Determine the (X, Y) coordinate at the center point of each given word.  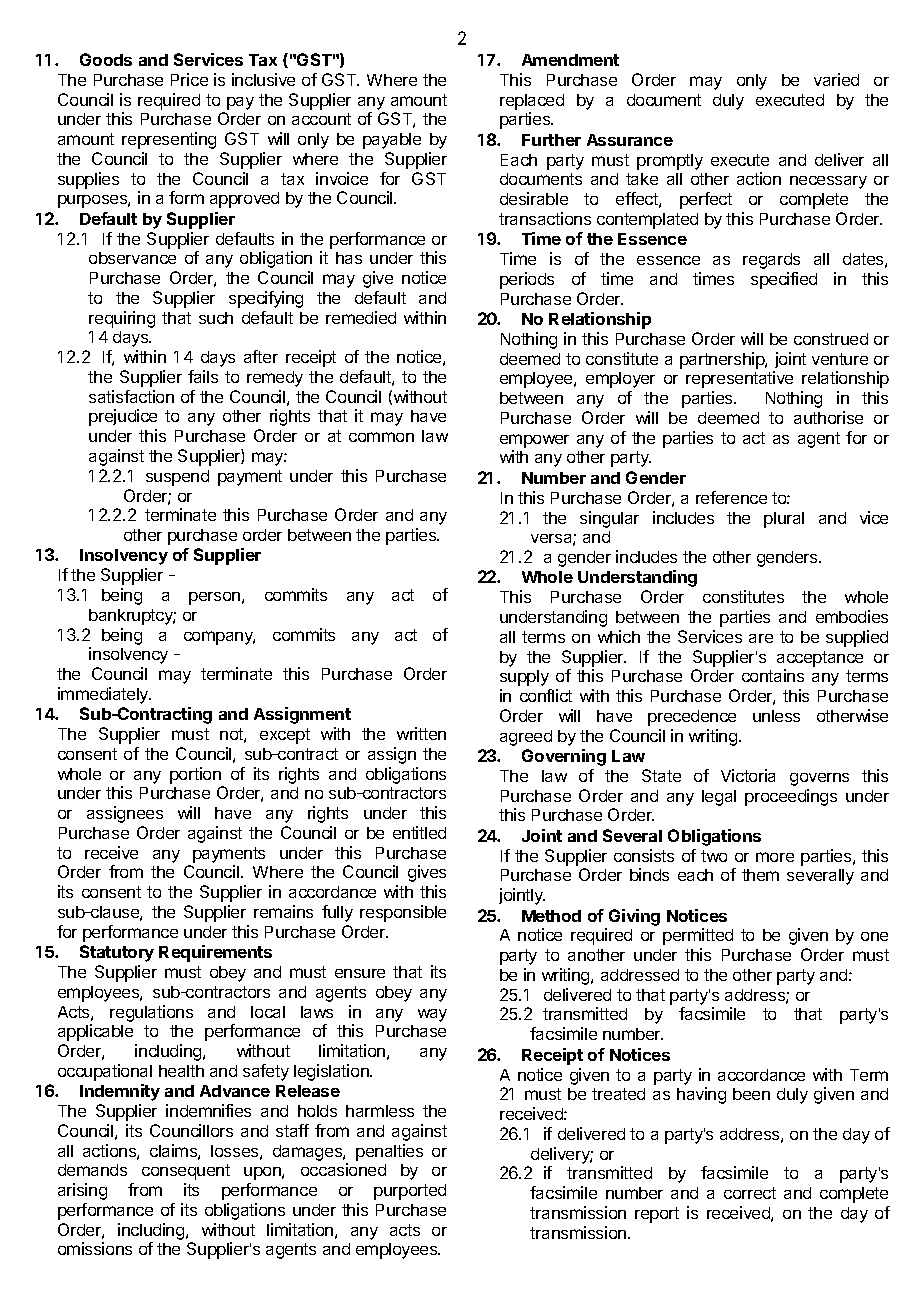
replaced (532, 102)
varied (836, 79)
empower (534, 441)
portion (195, 775)
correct (750, 1193)
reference (731, 497)
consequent (186, 1172)
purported (410, 1192)
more (775, 857)
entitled (419, 832)
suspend (177, 478)
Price (189, 79)
